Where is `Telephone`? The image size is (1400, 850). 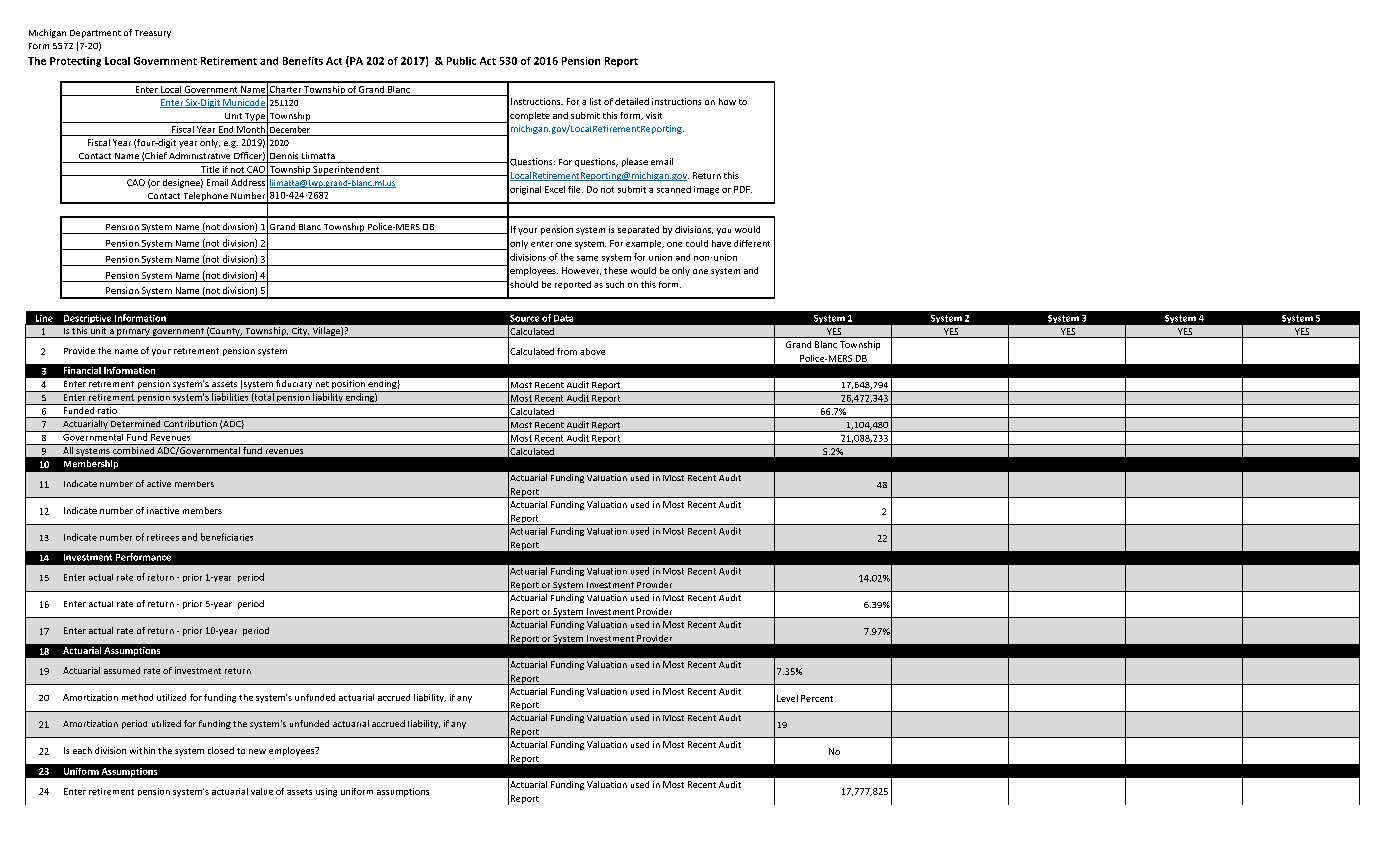 Telephone is located at coordinates (205, 198).
